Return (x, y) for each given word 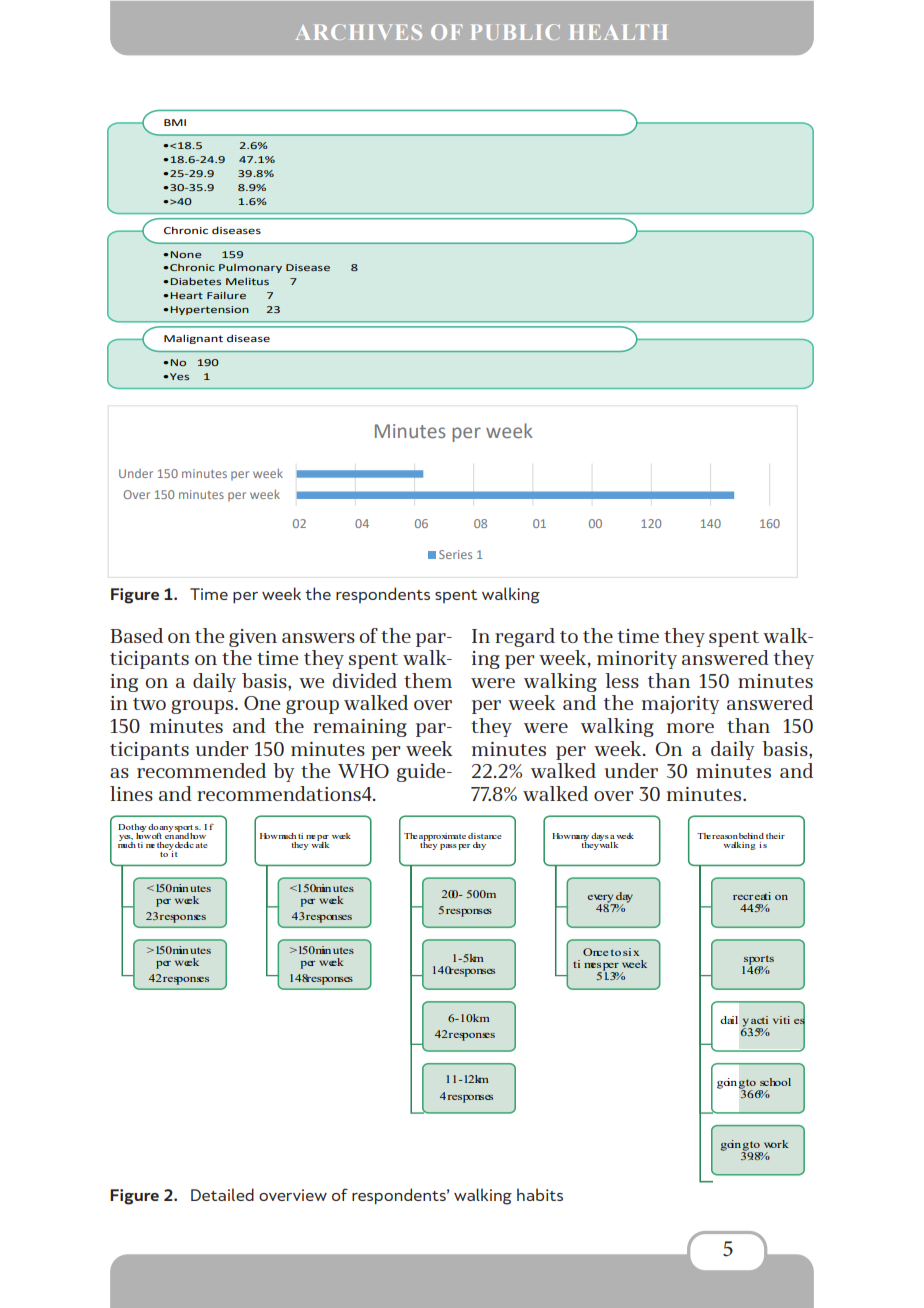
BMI (175, 122)
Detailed (222, 1194)
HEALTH (618, 32)
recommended (201, 770)
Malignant (193, 339)
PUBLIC (515, 32)
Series (455, 554)
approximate (442, 838)
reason (725, 837)
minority (637, 660)
